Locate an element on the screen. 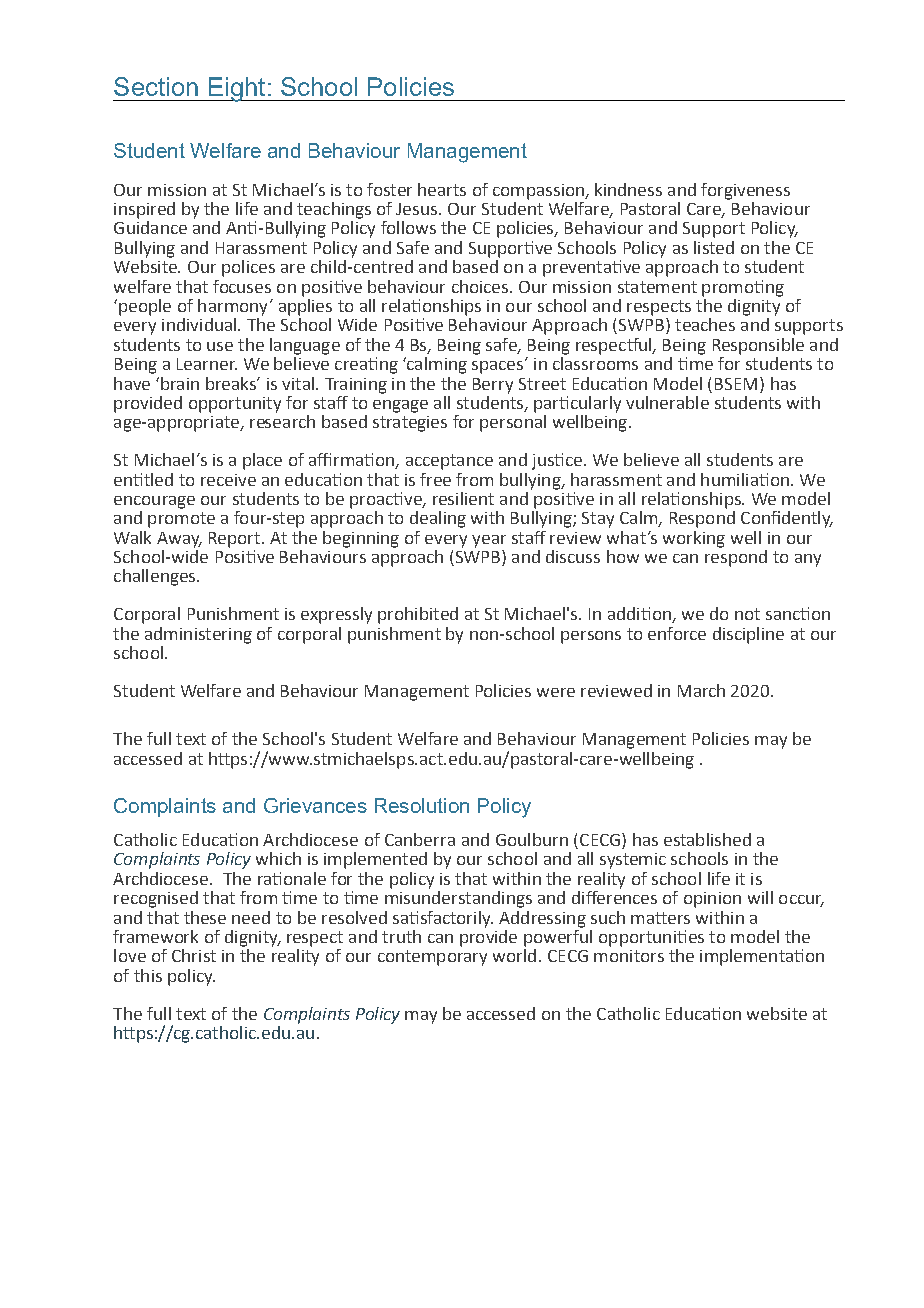 This screenshot has width=924, height=1308. hearts is located at coordinates (442, 189).
